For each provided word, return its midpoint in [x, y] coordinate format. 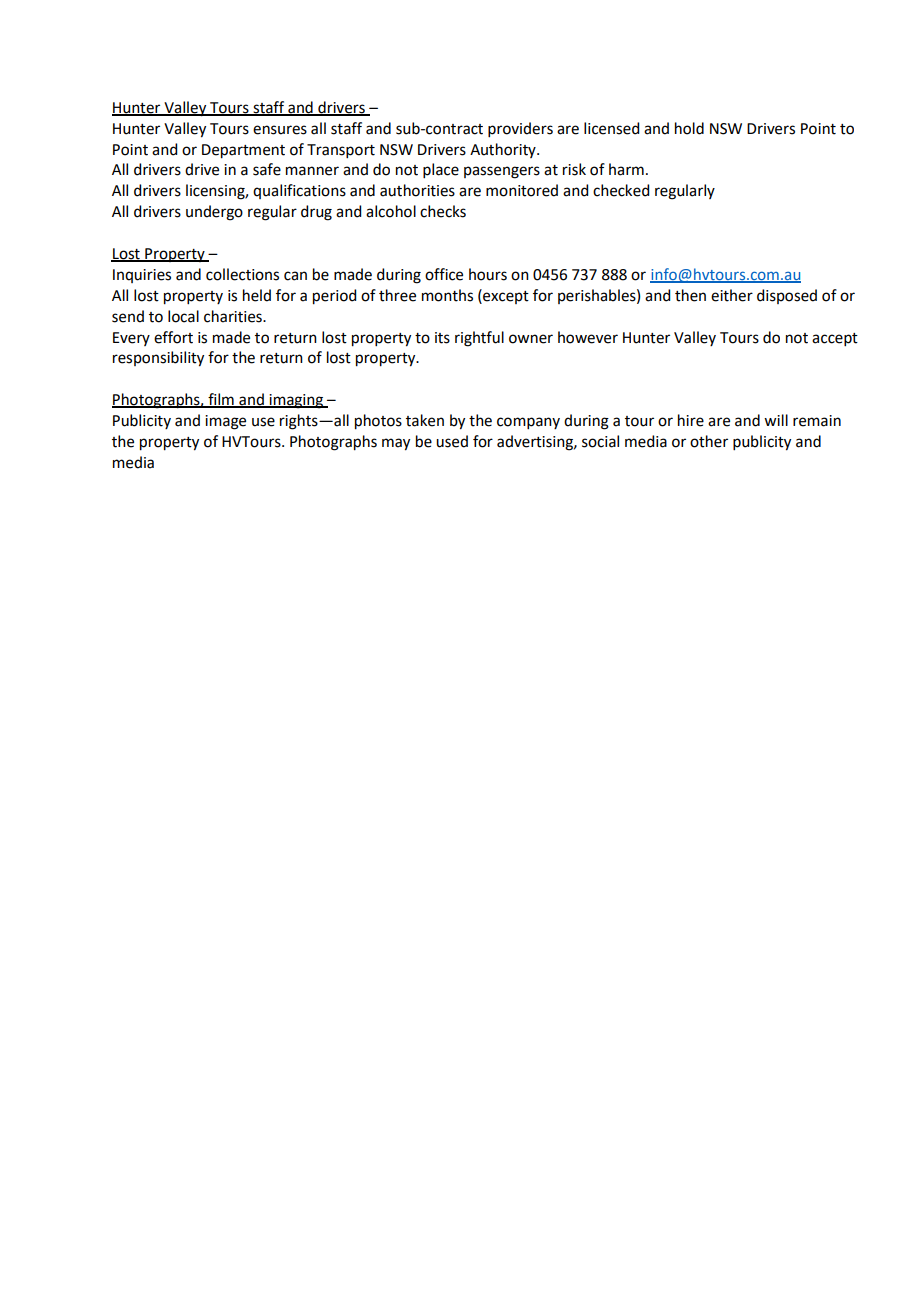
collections [242, 274]
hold [689, 128]
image [225, 422]
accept [835, 339]
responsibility [158, 359]
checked [621, 190]
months [447, 295]
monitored [522, 190]
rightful [479, 339]
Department [243, 151]
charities [234, 316]
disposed [787, 296]
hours [488, 274]
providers [520, 129]
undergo [214, 213]
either [732, 295]
